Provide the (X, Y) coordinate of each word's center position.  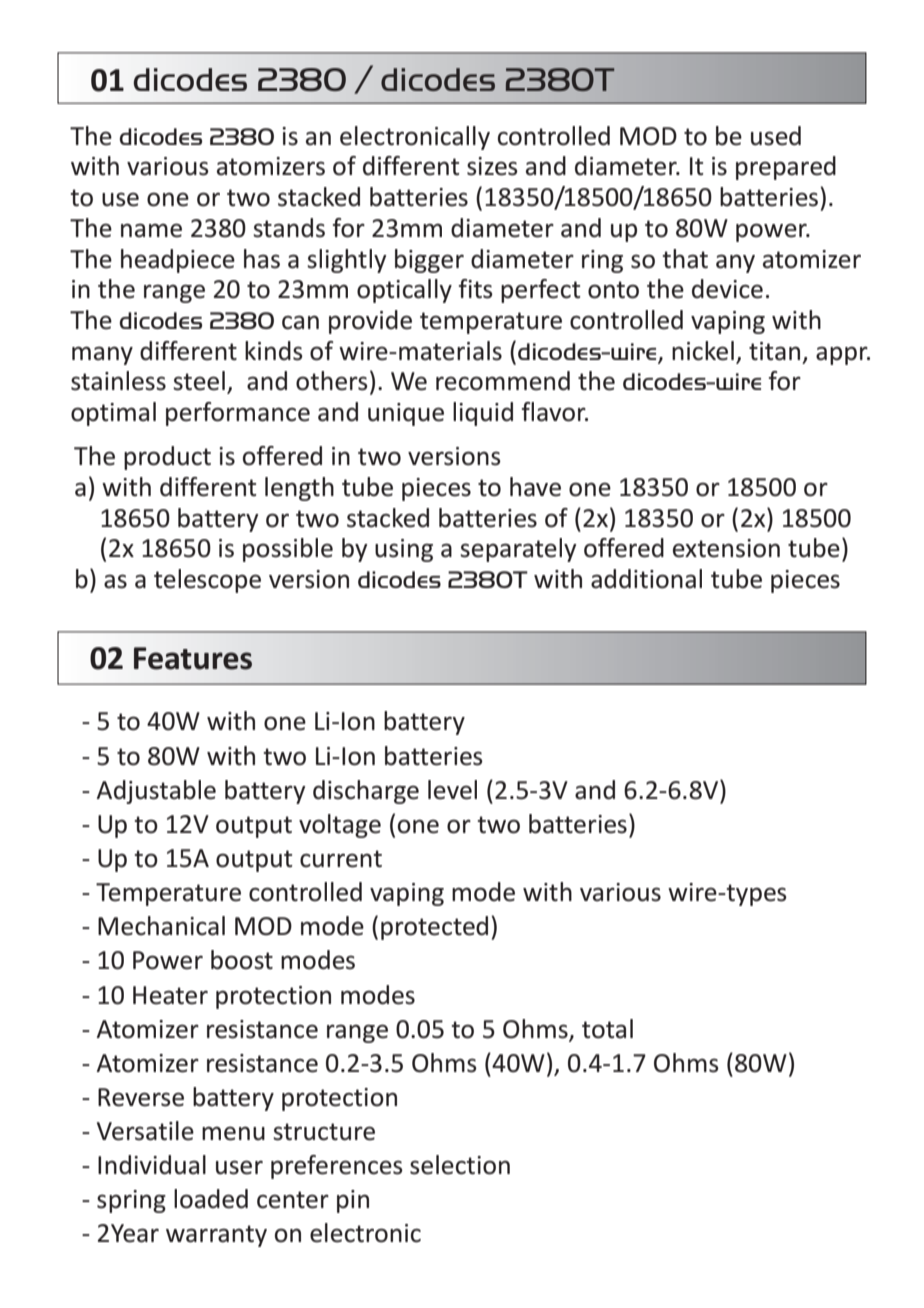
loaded (211, 1199)
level (452, 790)
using (404, 550)
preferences (337, 1167)
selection (460, 1165)
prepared (786, 168)
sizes (492, 166)
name (151, 230)
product (167, 458)
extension (726, 548)
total (607, 1029)
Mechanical (161, 926)
